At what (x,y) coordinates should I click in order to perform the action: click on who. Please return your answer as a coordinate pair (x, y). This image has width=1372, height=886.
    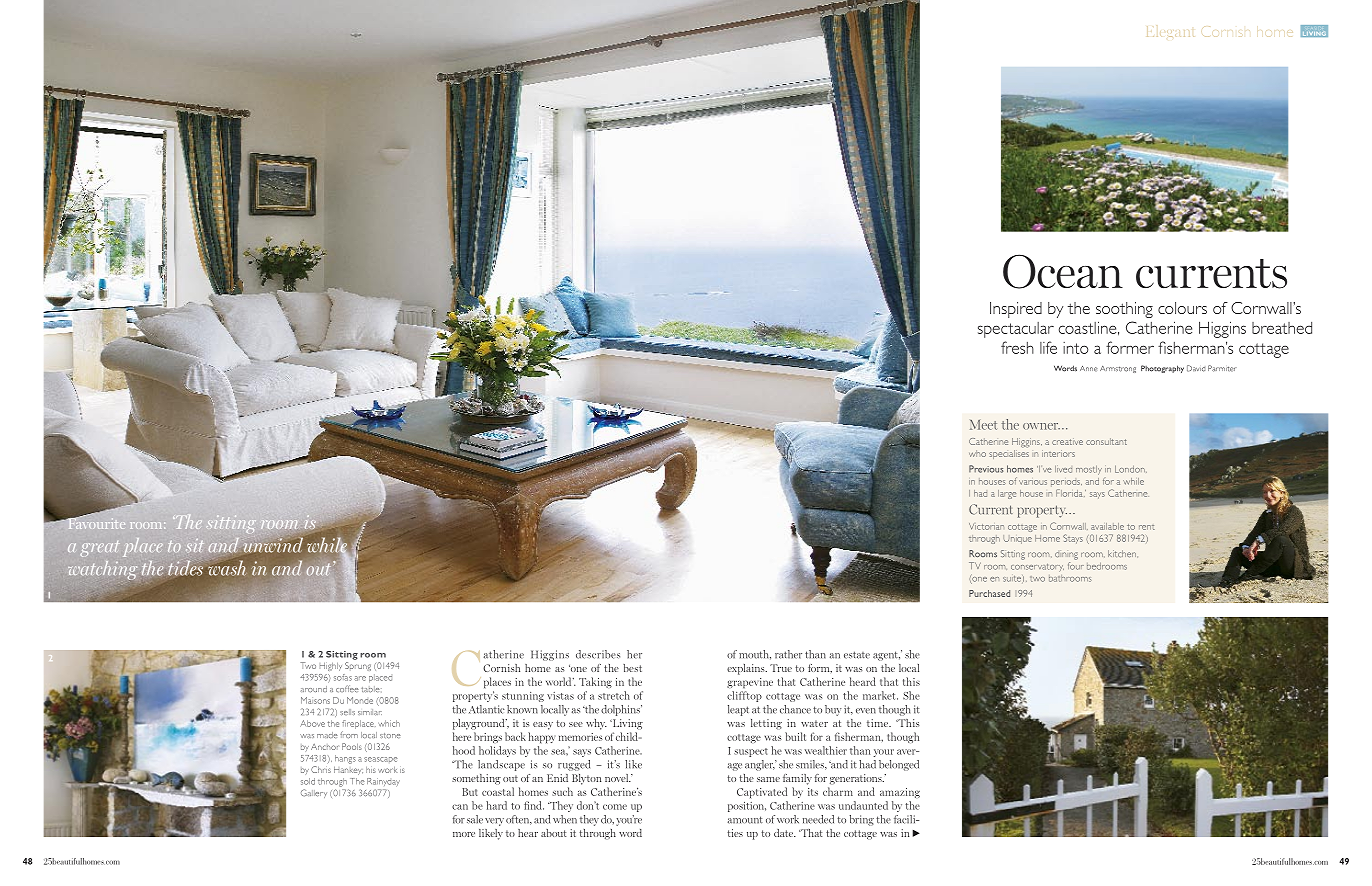
    Looking at the image, I should click on (977, 453).
